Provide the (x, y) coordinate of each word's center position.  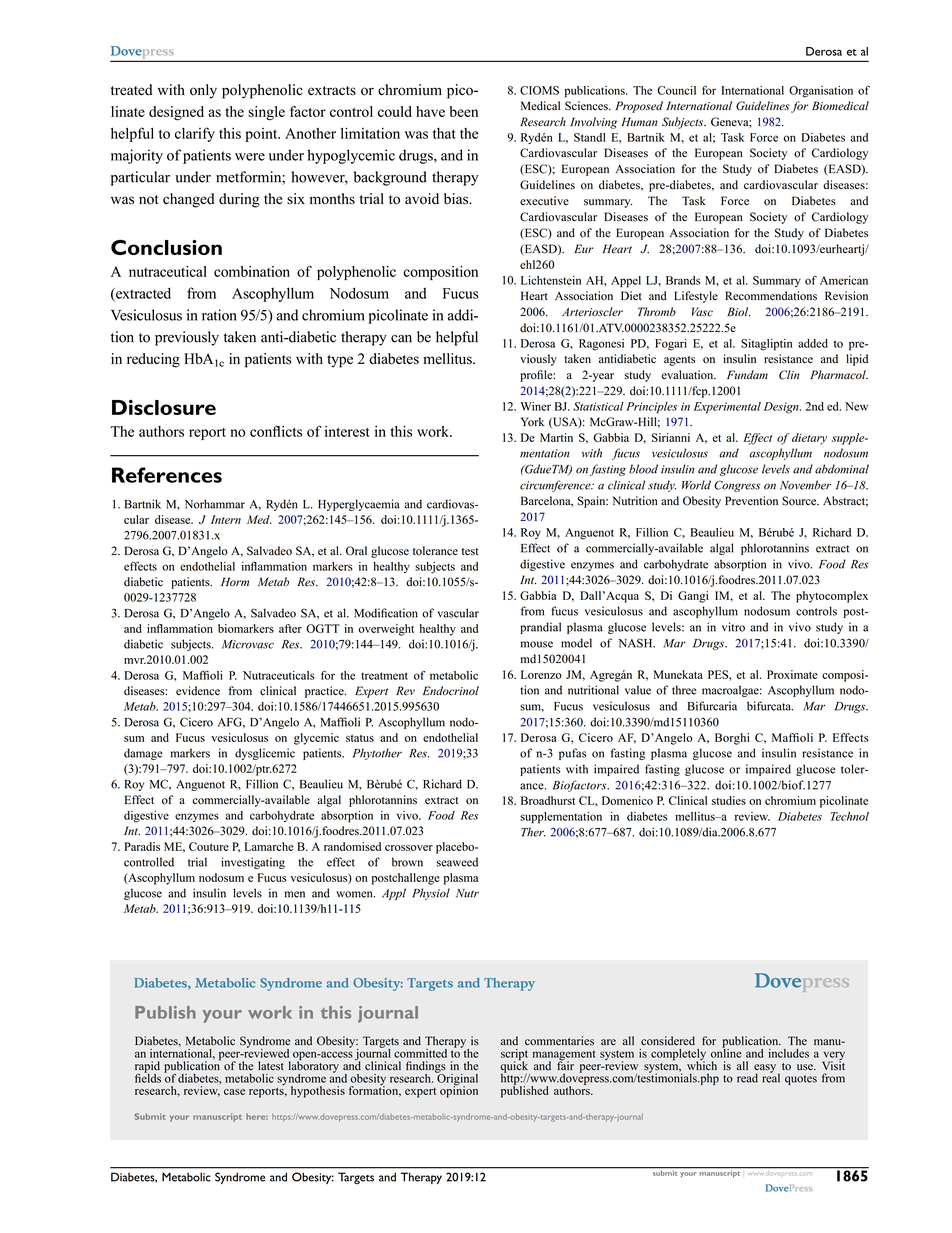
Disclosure (164, 407)
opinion (459, 1091)
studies (729, 800)
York (532, 422)
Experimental (727, 408)
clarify (195, 134)
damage (143, 754)
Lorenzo (541, 674)
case (234, 1092)
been (464, 111)
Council (676, 90)
